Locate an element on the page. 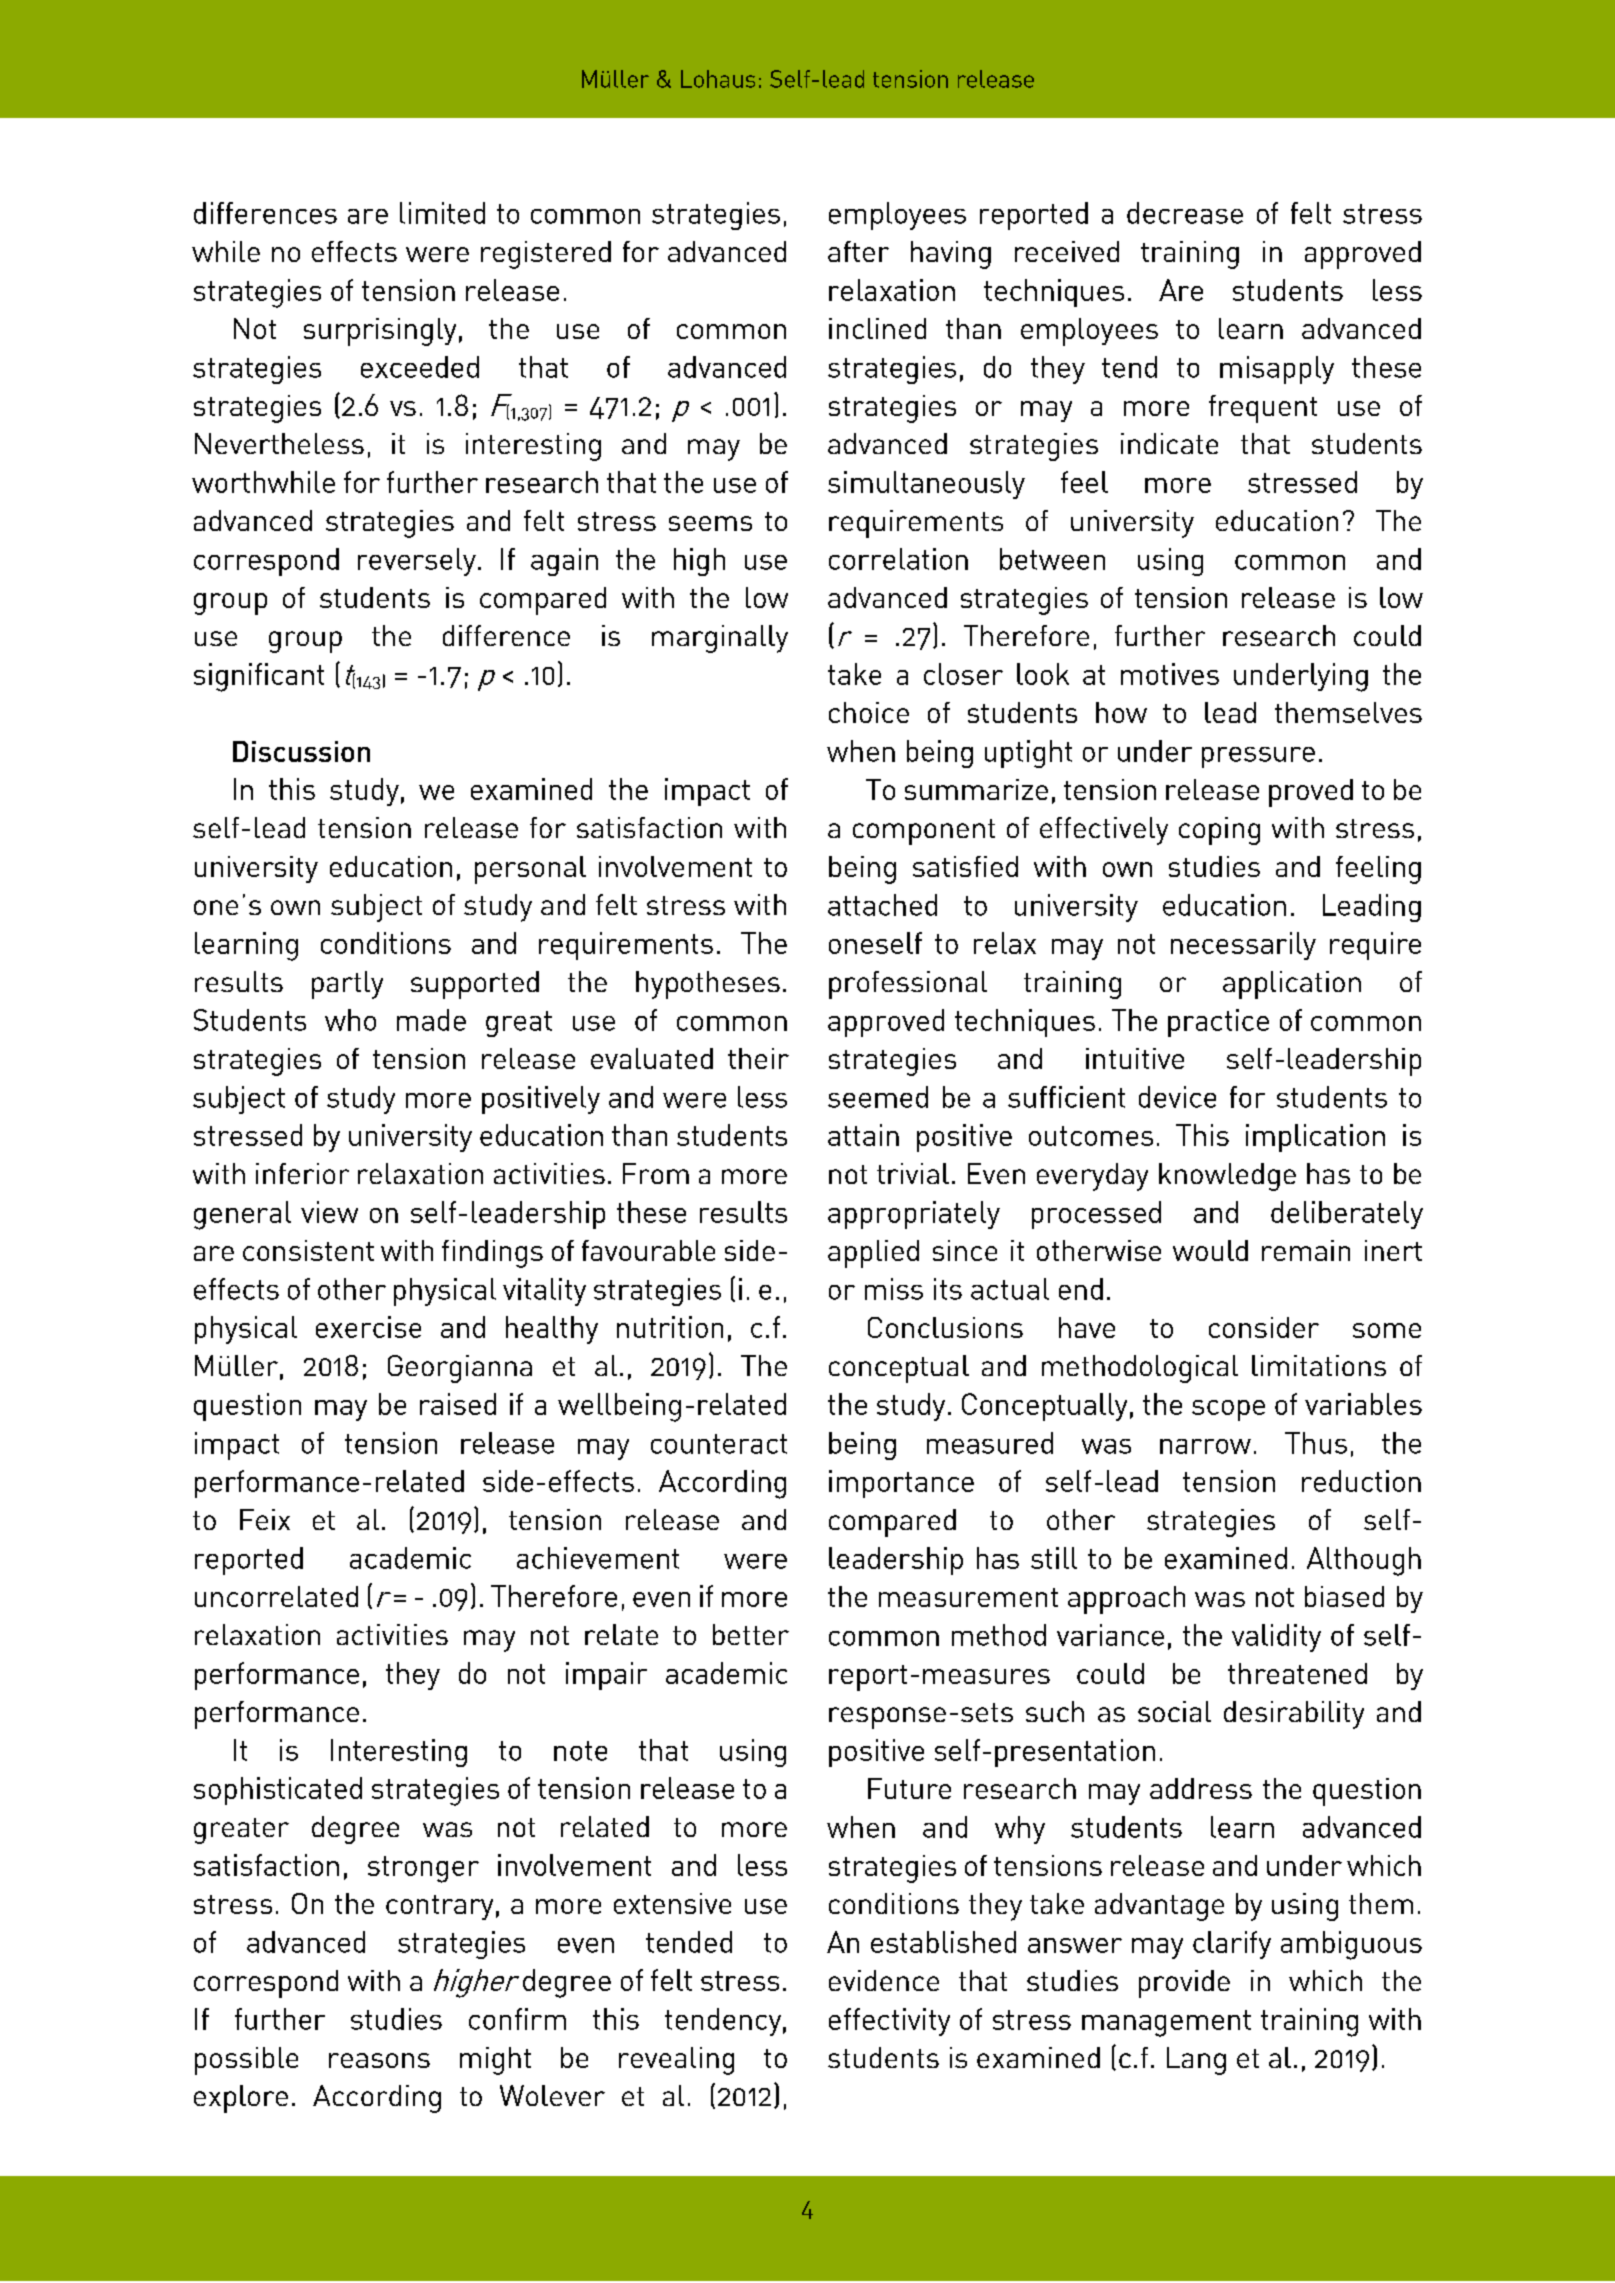 The image size is (1615, 2283). knowledge is located at coordinates (1227, 1177).
